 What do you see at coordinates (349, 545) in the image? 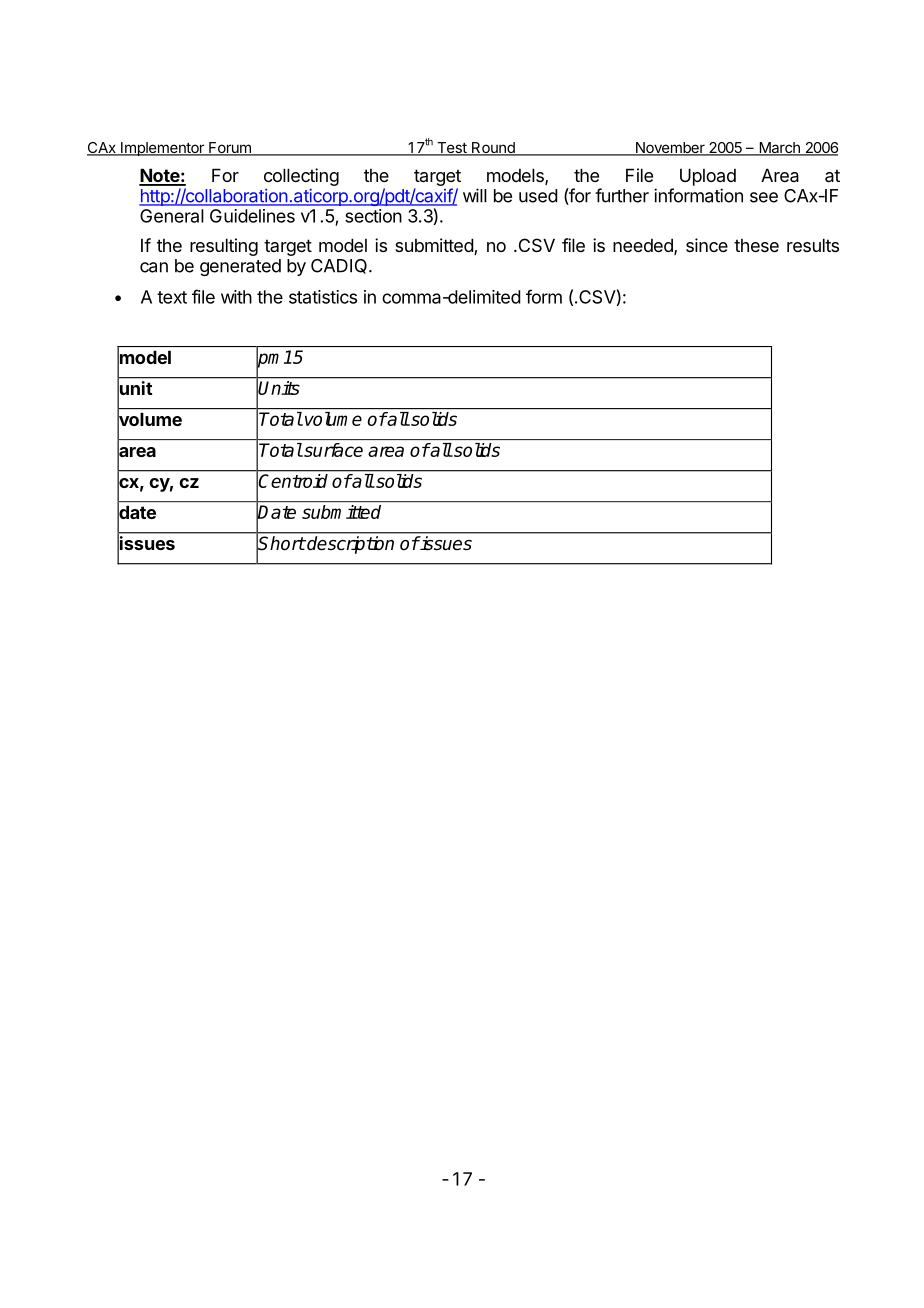
I see `description` at bounding box center [349, 545].
